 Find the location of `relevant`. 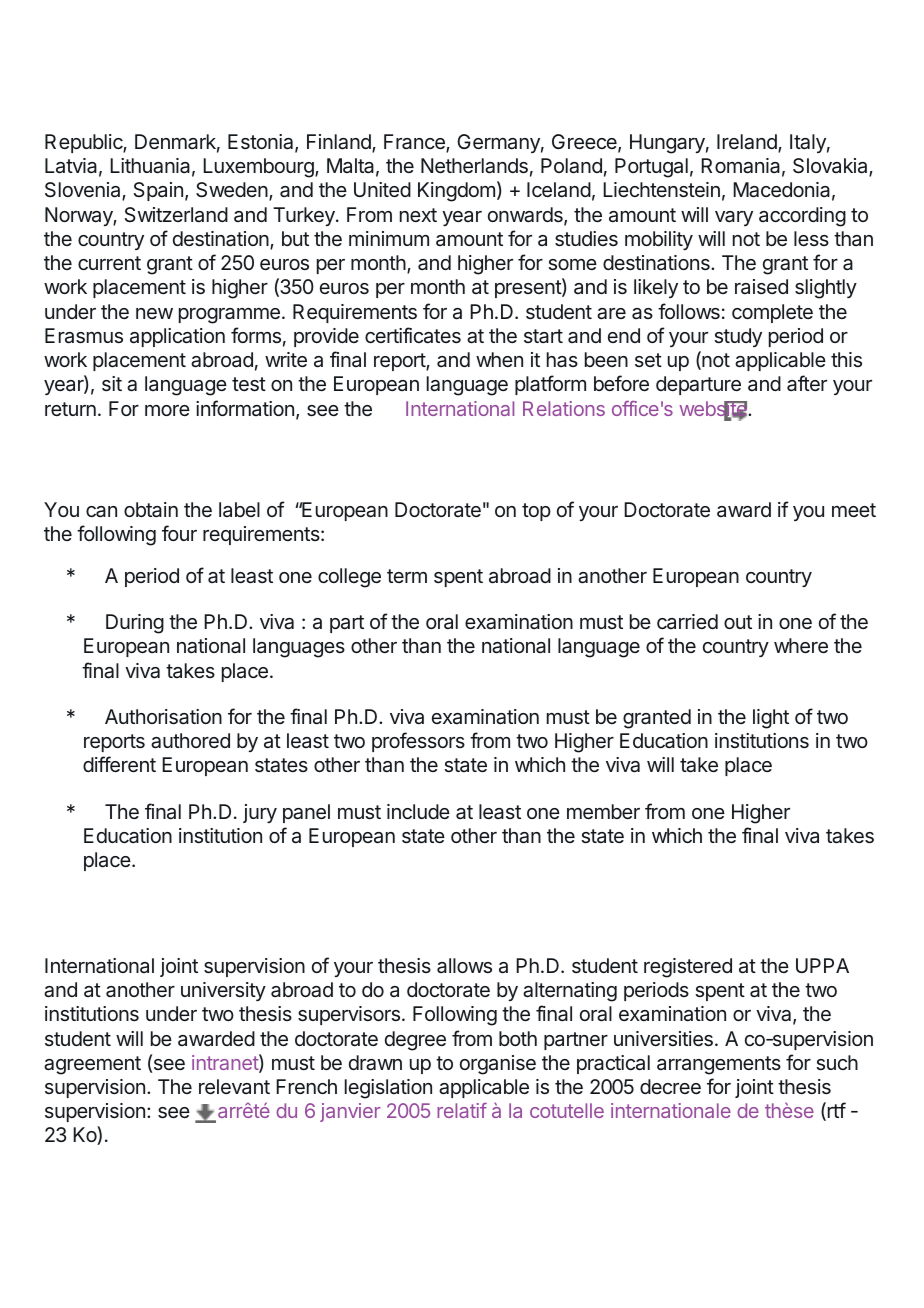

relevant is located at coordinates (234, 1086).
